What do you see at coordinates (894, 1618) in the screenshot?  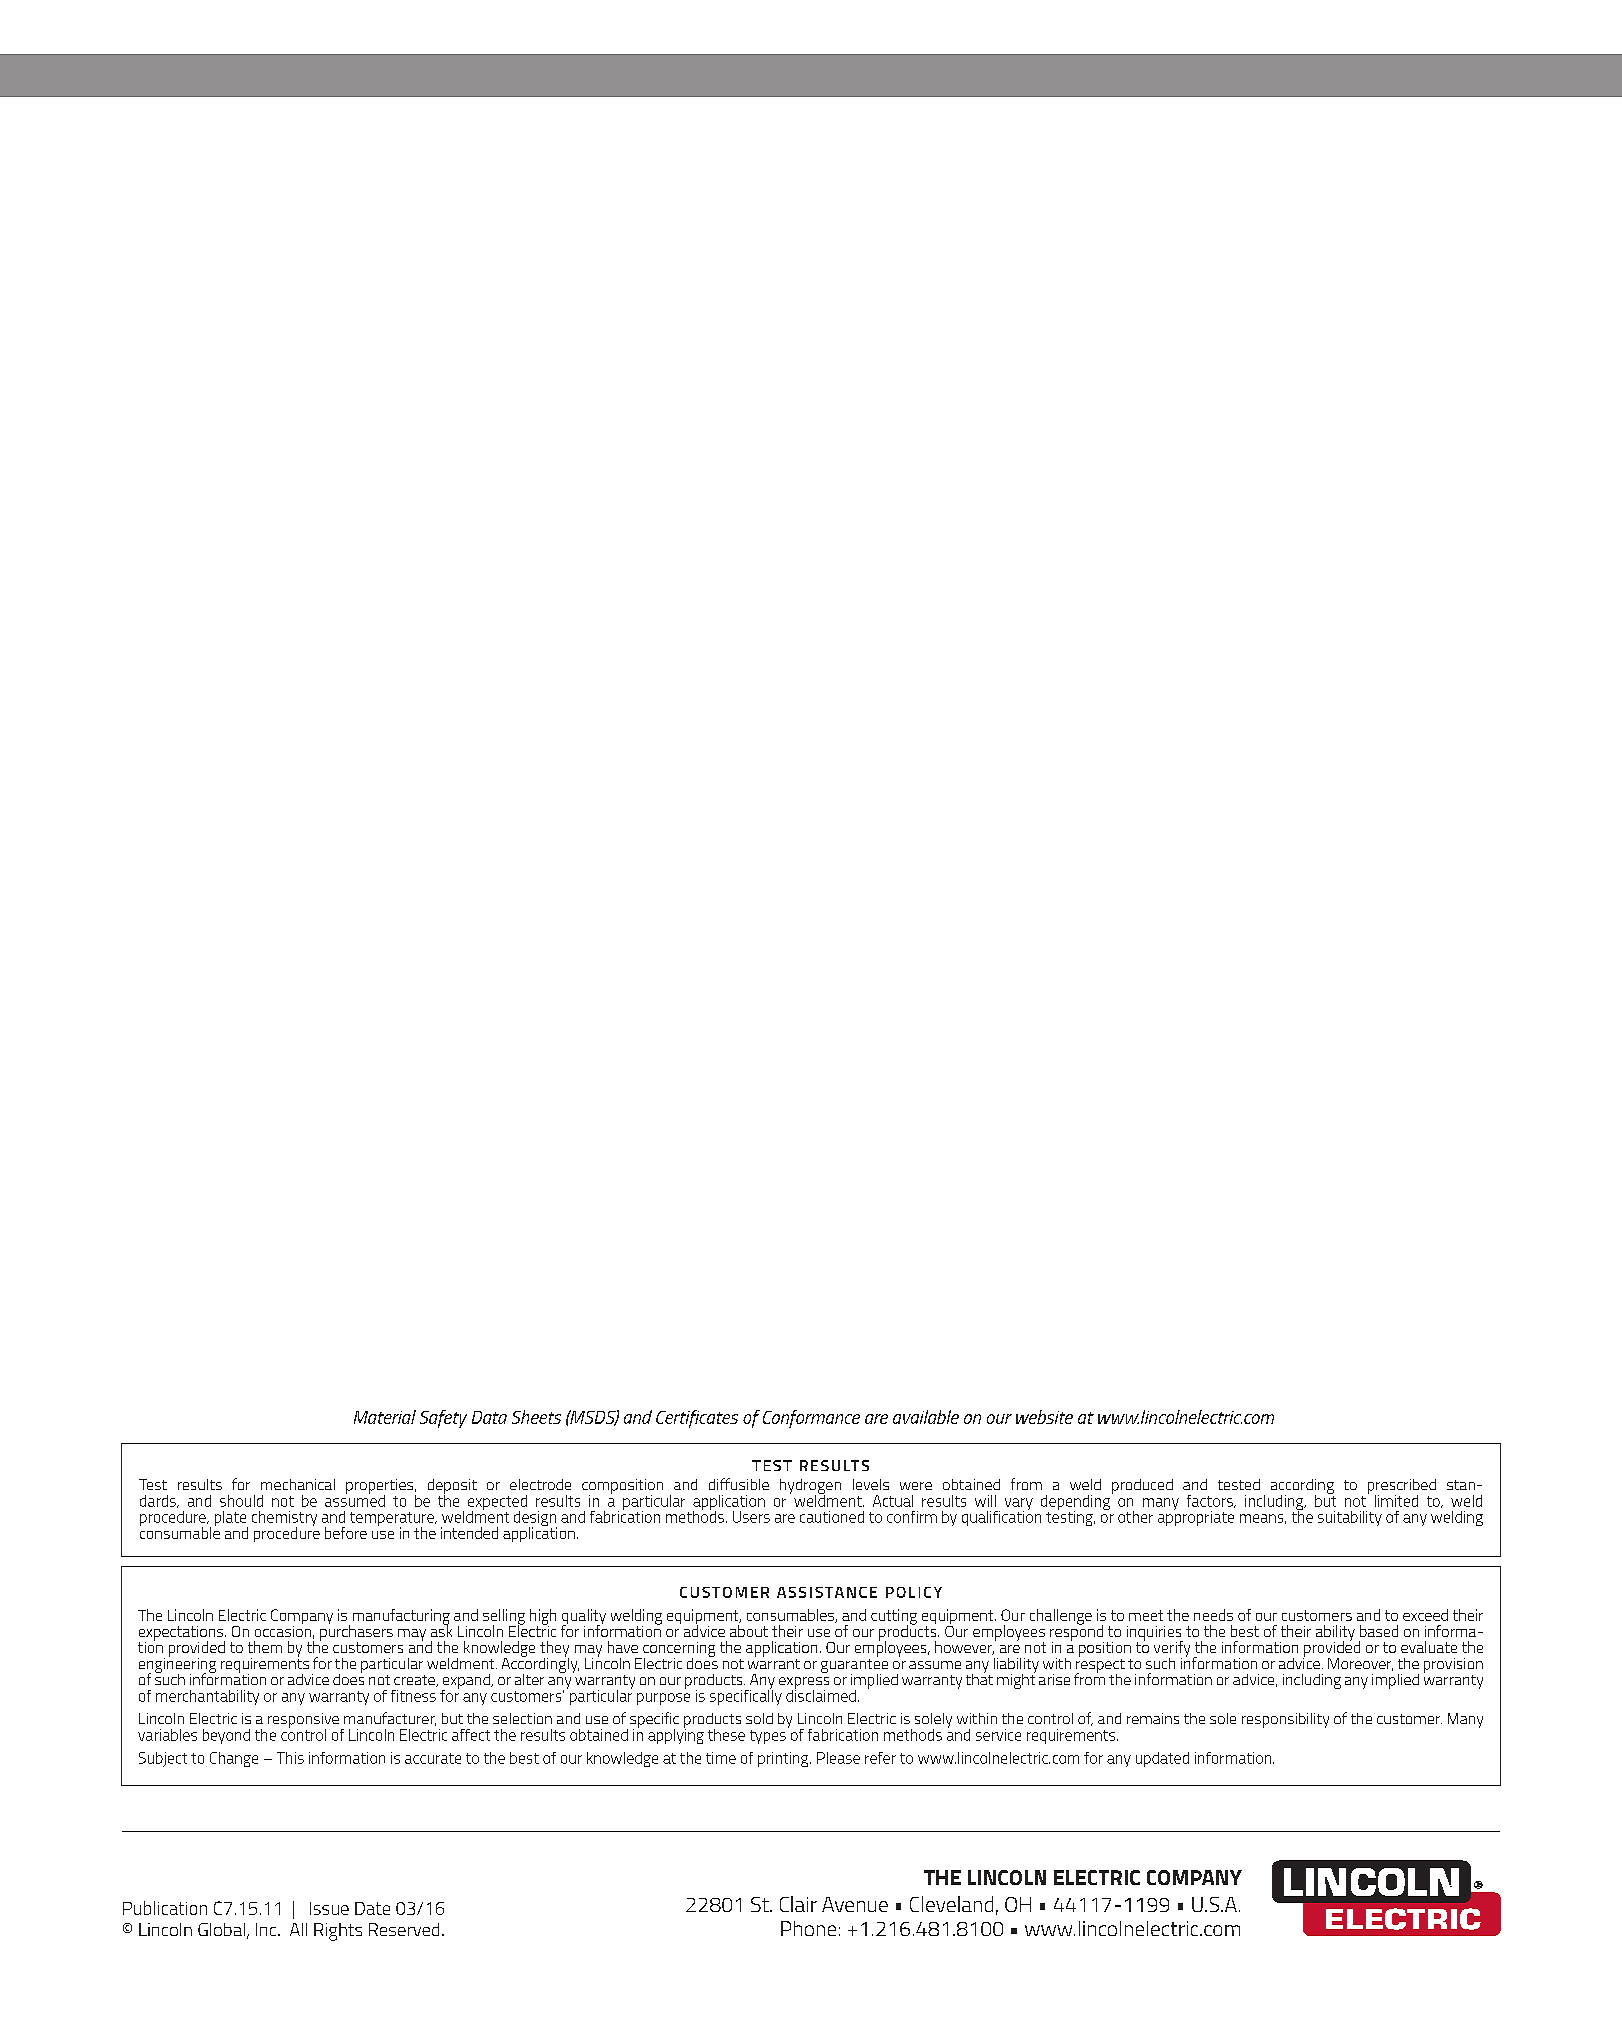 I see `cutting` at bounding box center [894, 1618].
